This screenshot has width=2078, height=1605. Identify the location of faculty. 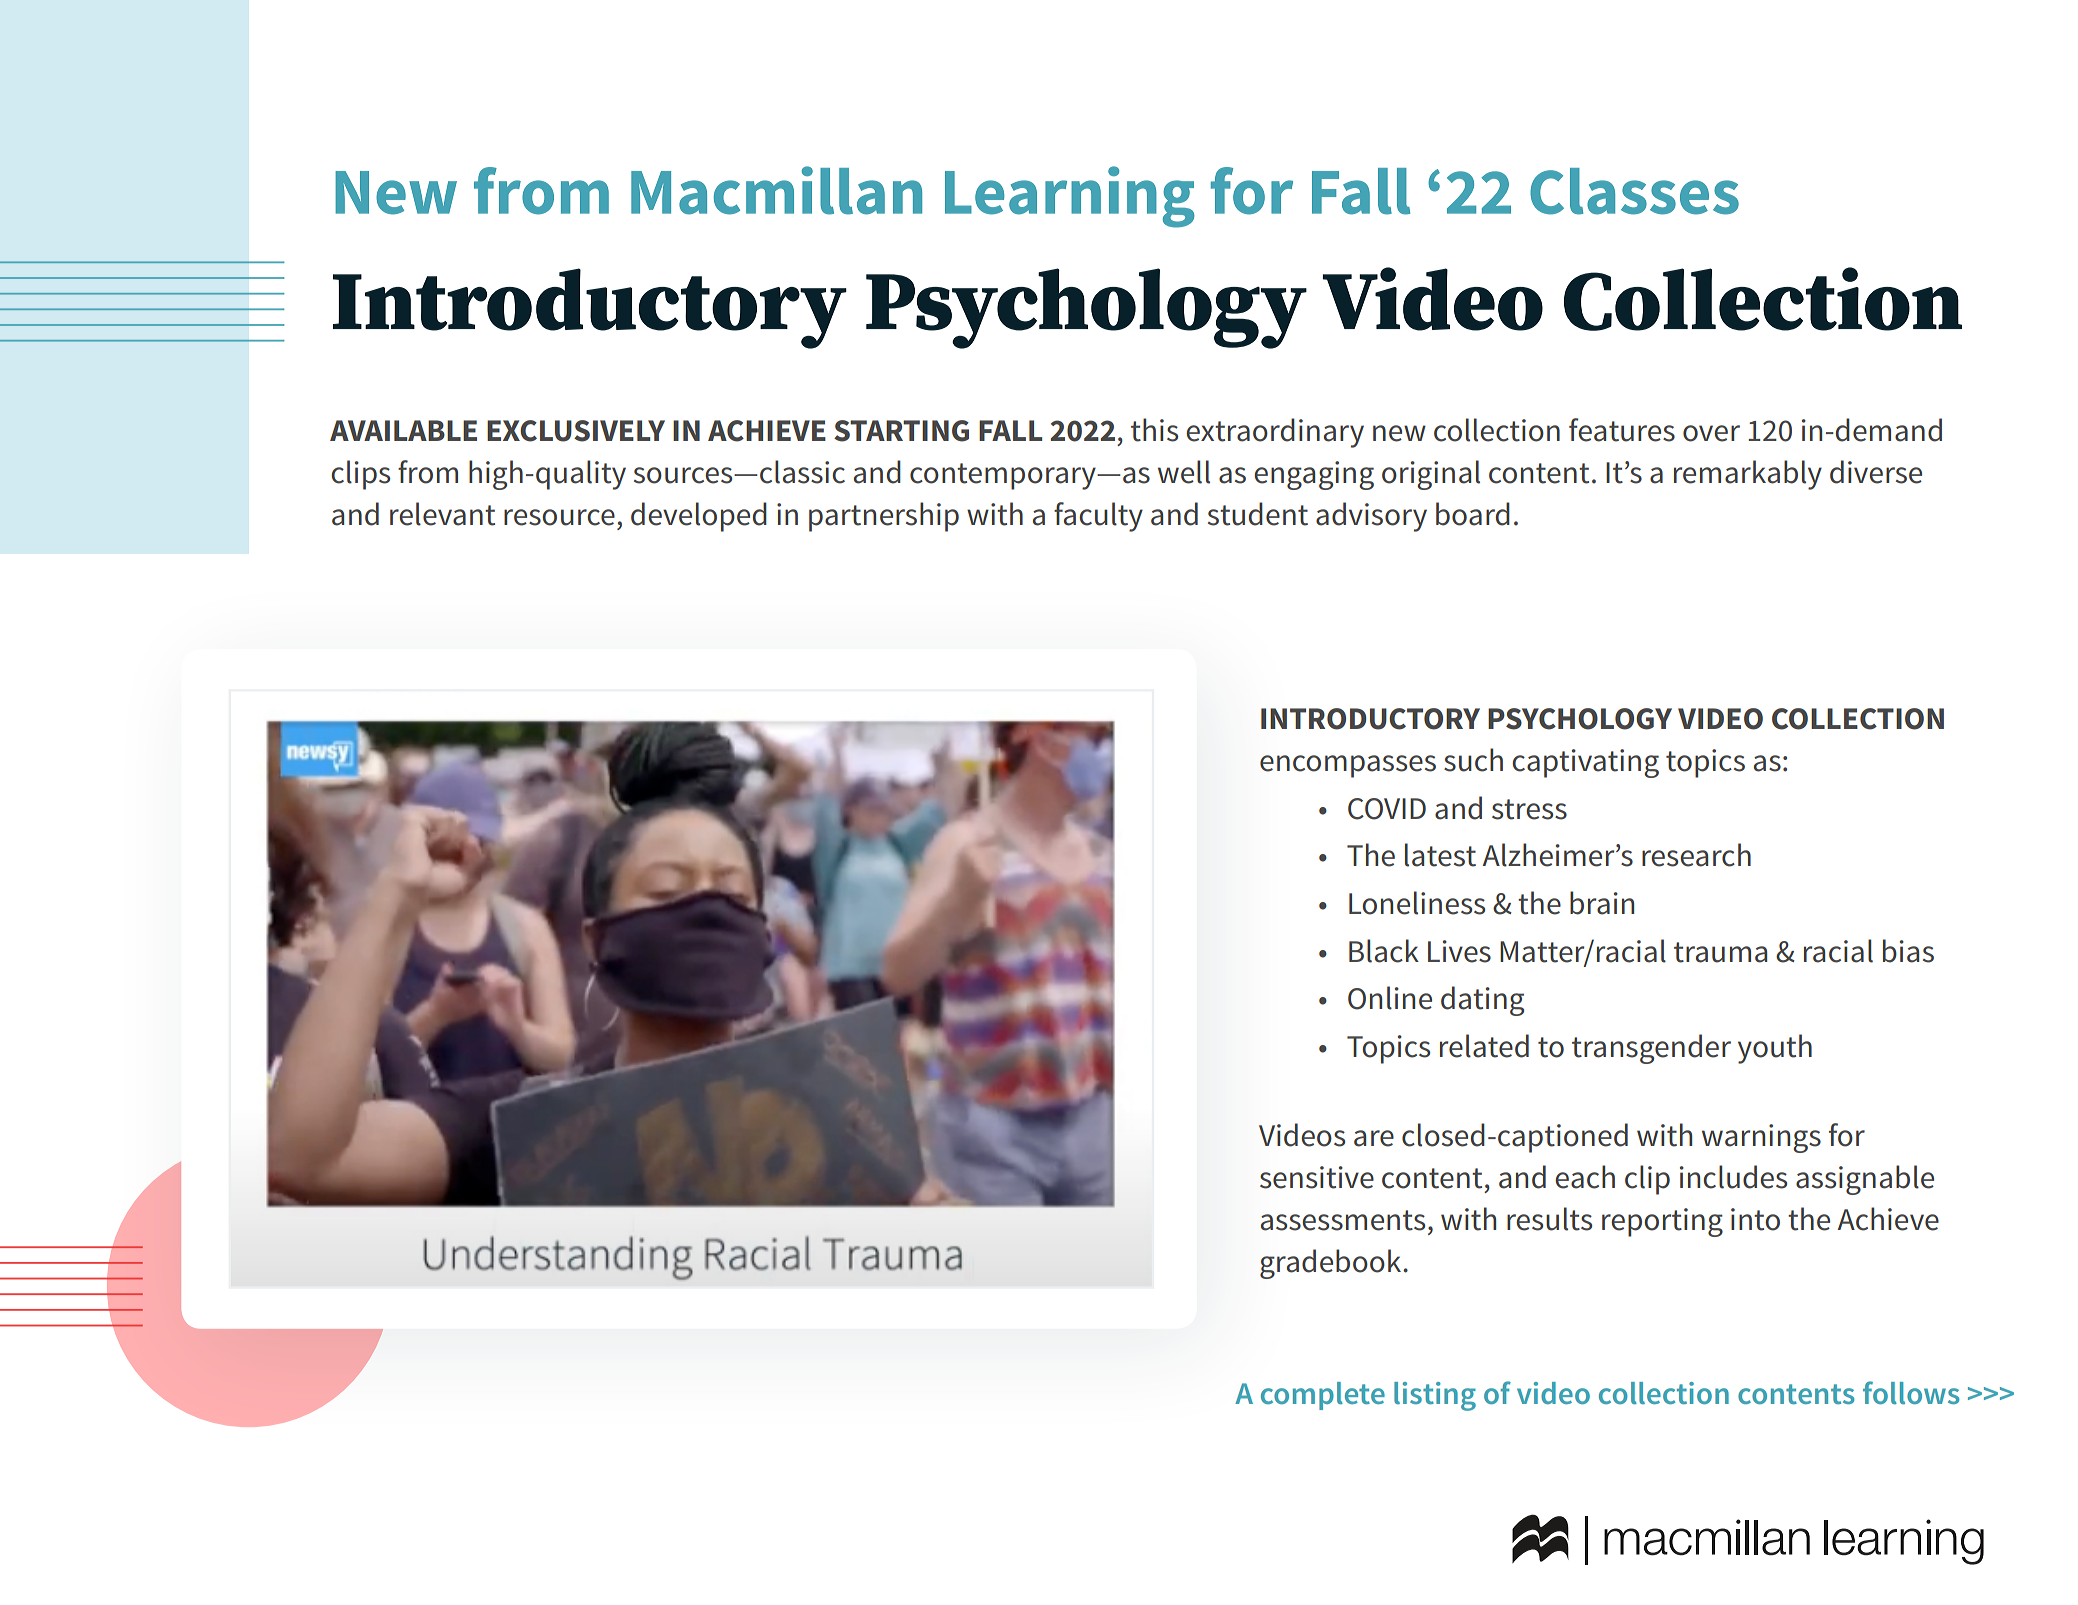
(1098, 517).
